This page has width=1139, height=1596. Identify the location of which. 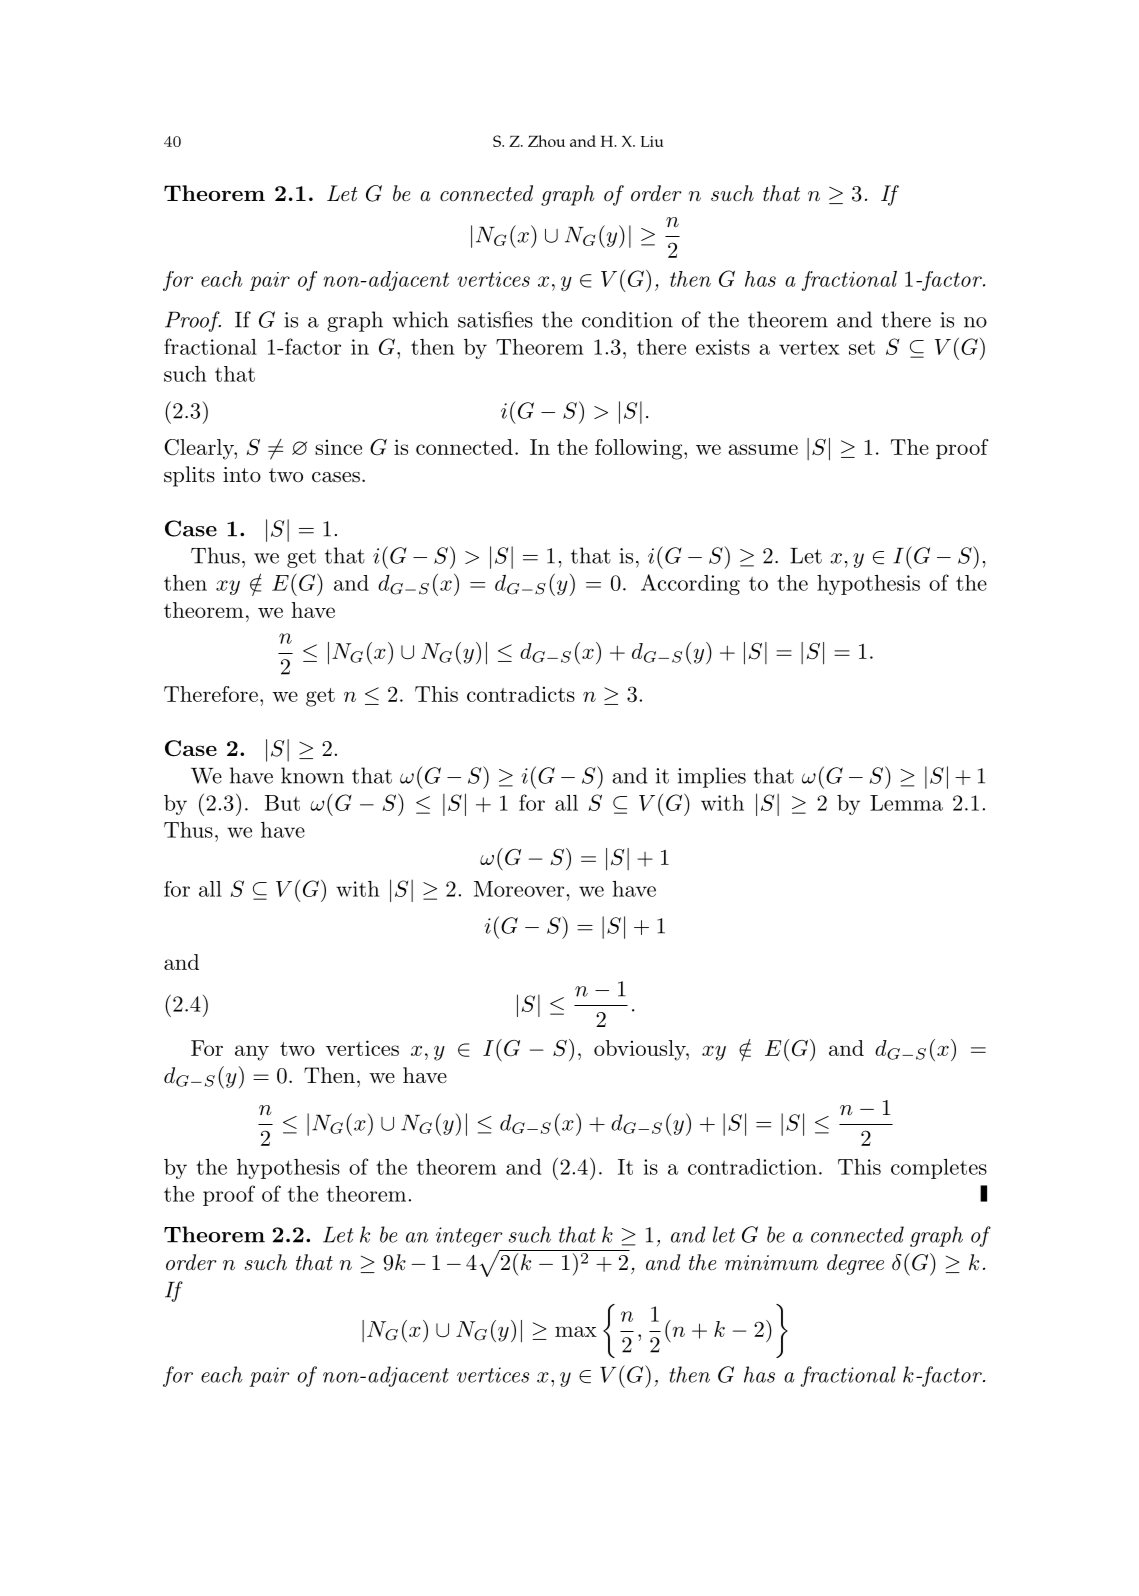
(420, 319).
